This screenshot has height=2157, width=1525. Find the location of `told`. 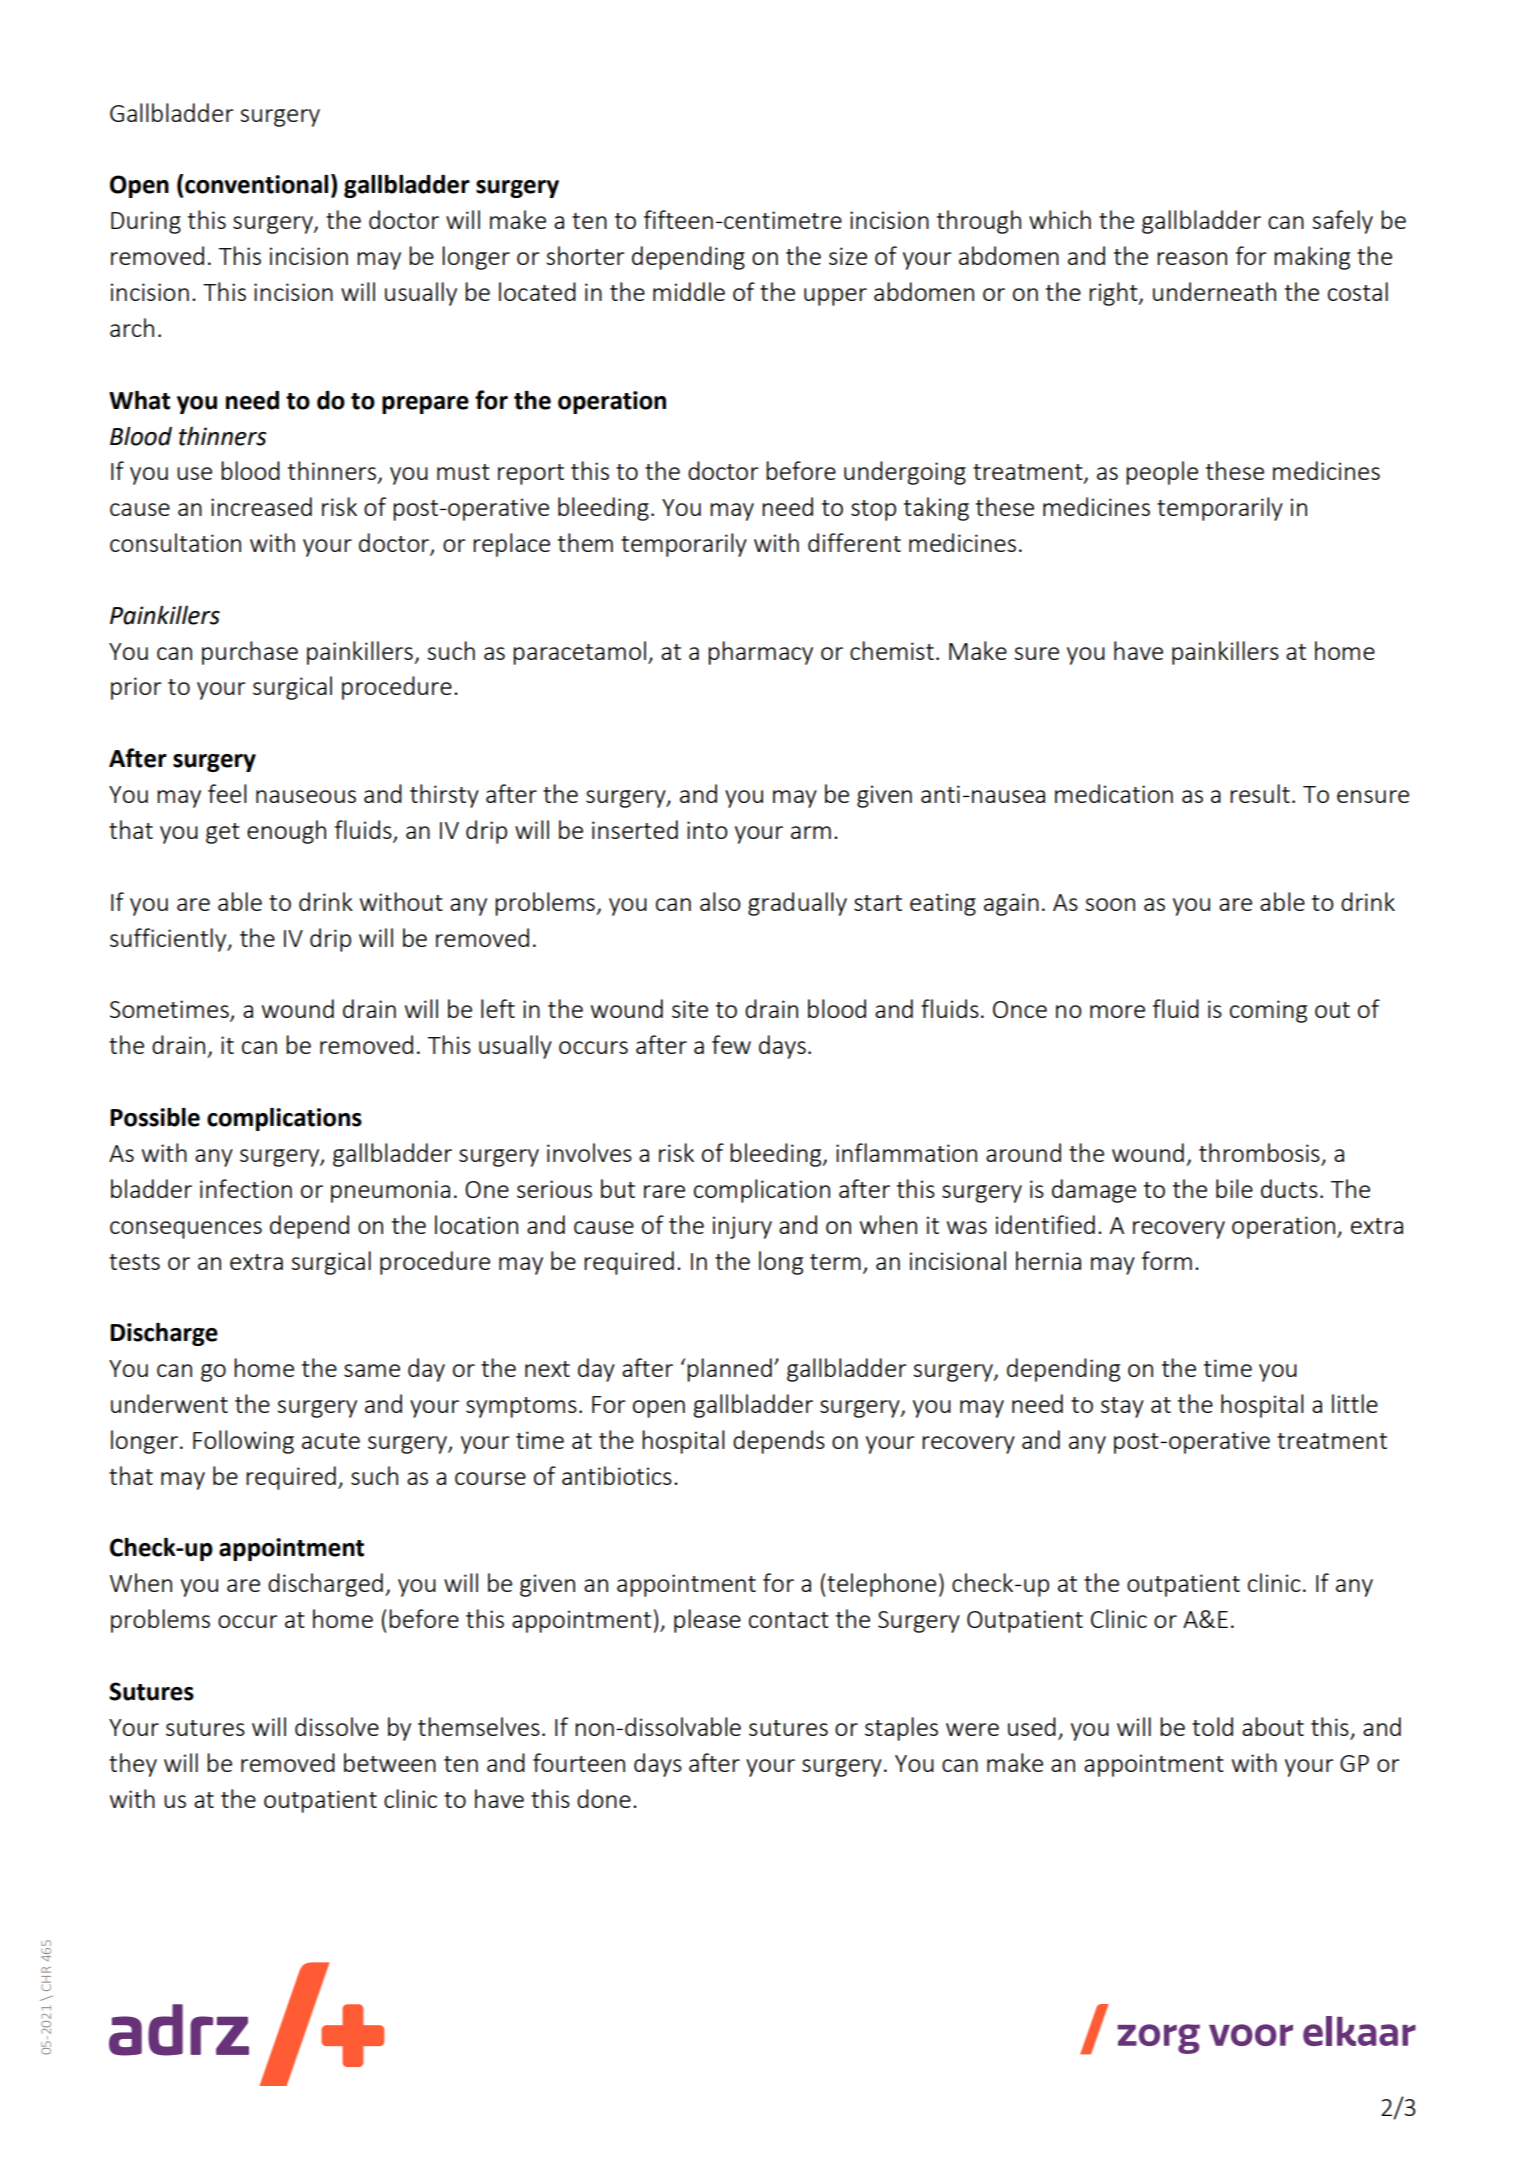

told is located at coordinates (1212, 1726).
